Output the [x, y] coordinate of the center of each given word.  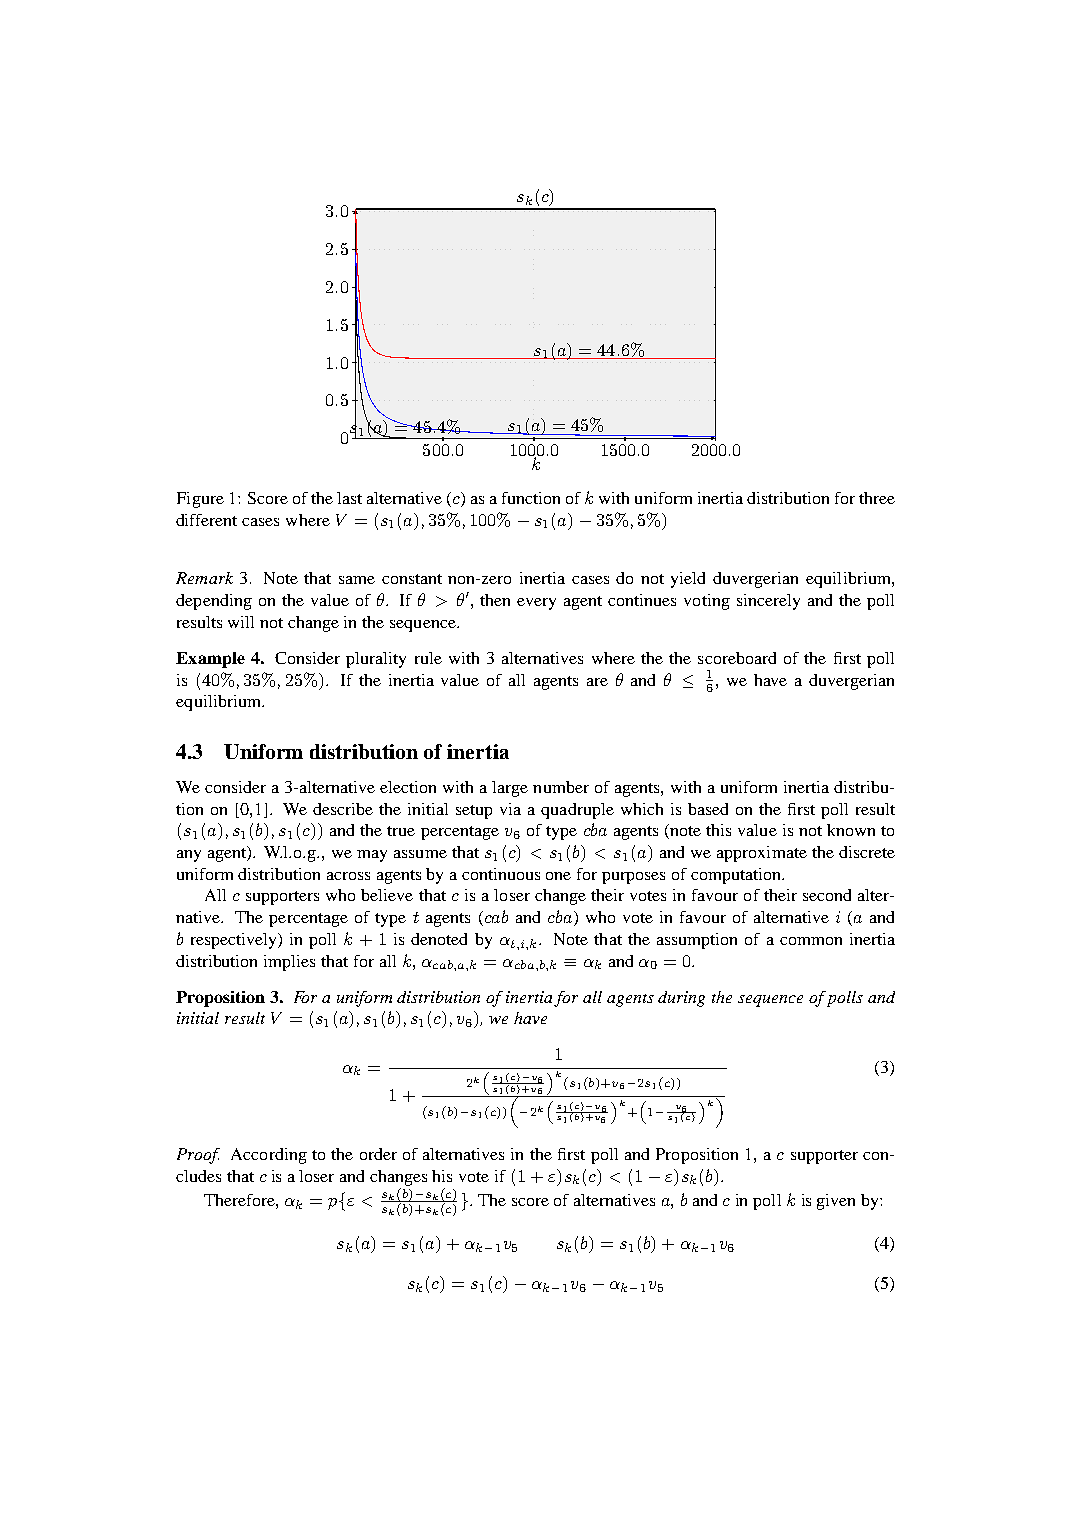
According [269, 1156]
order [378, 1154]
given [836, 1202]
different [206, 520]
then [495, 600]
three [877, 498]
